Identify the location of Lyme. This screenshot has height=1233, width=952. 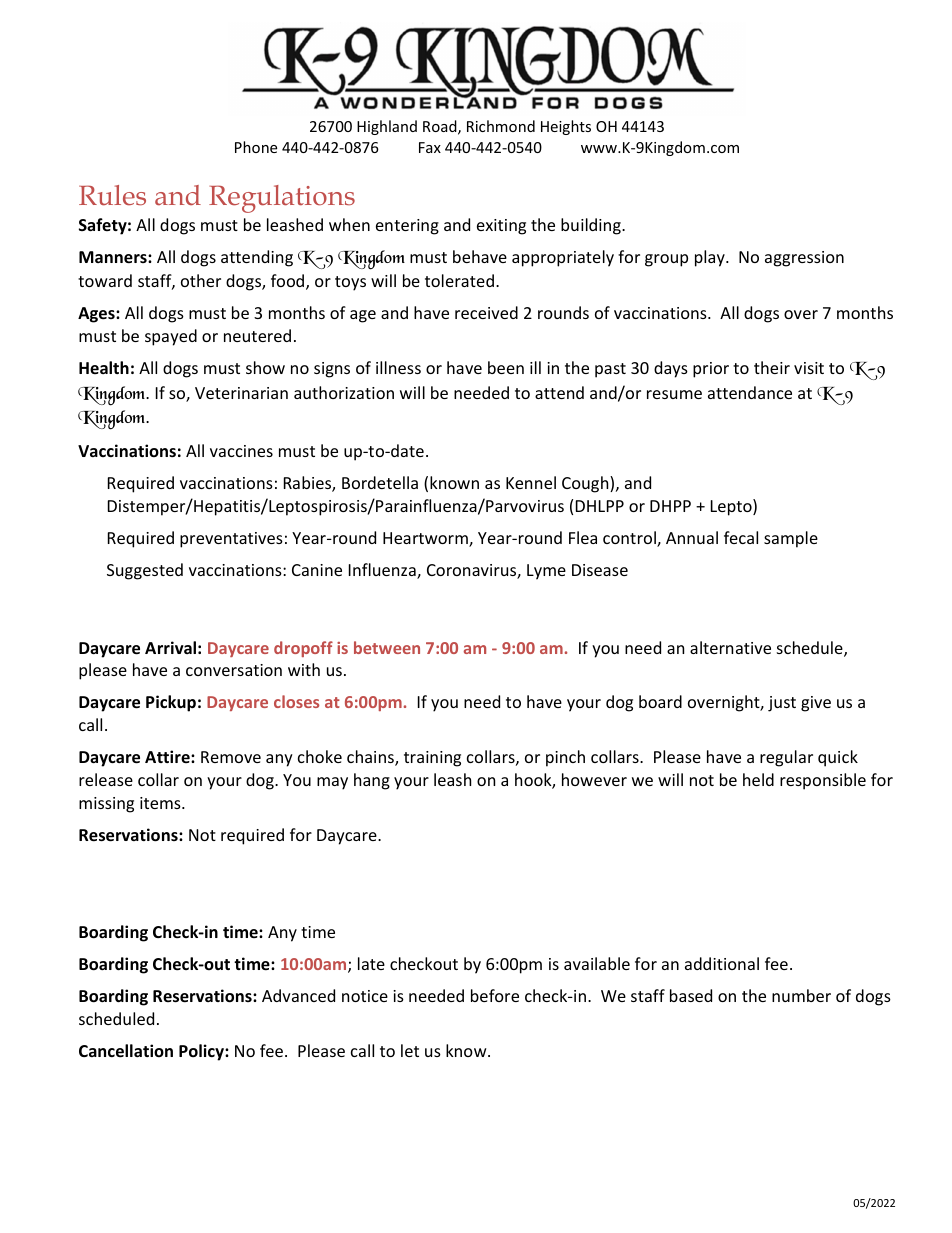
(546, 572).
